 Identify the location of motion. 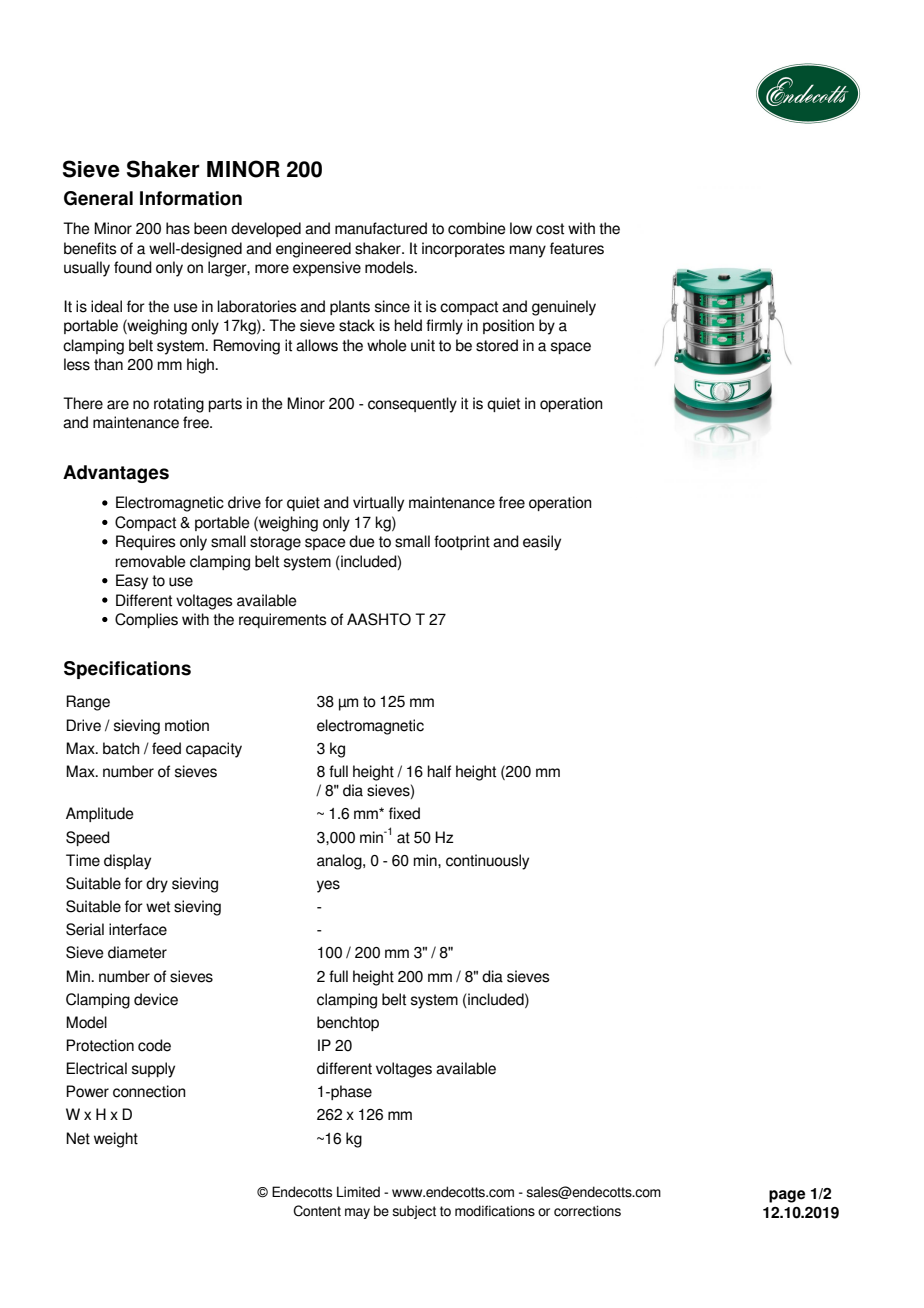
(187, 725).
